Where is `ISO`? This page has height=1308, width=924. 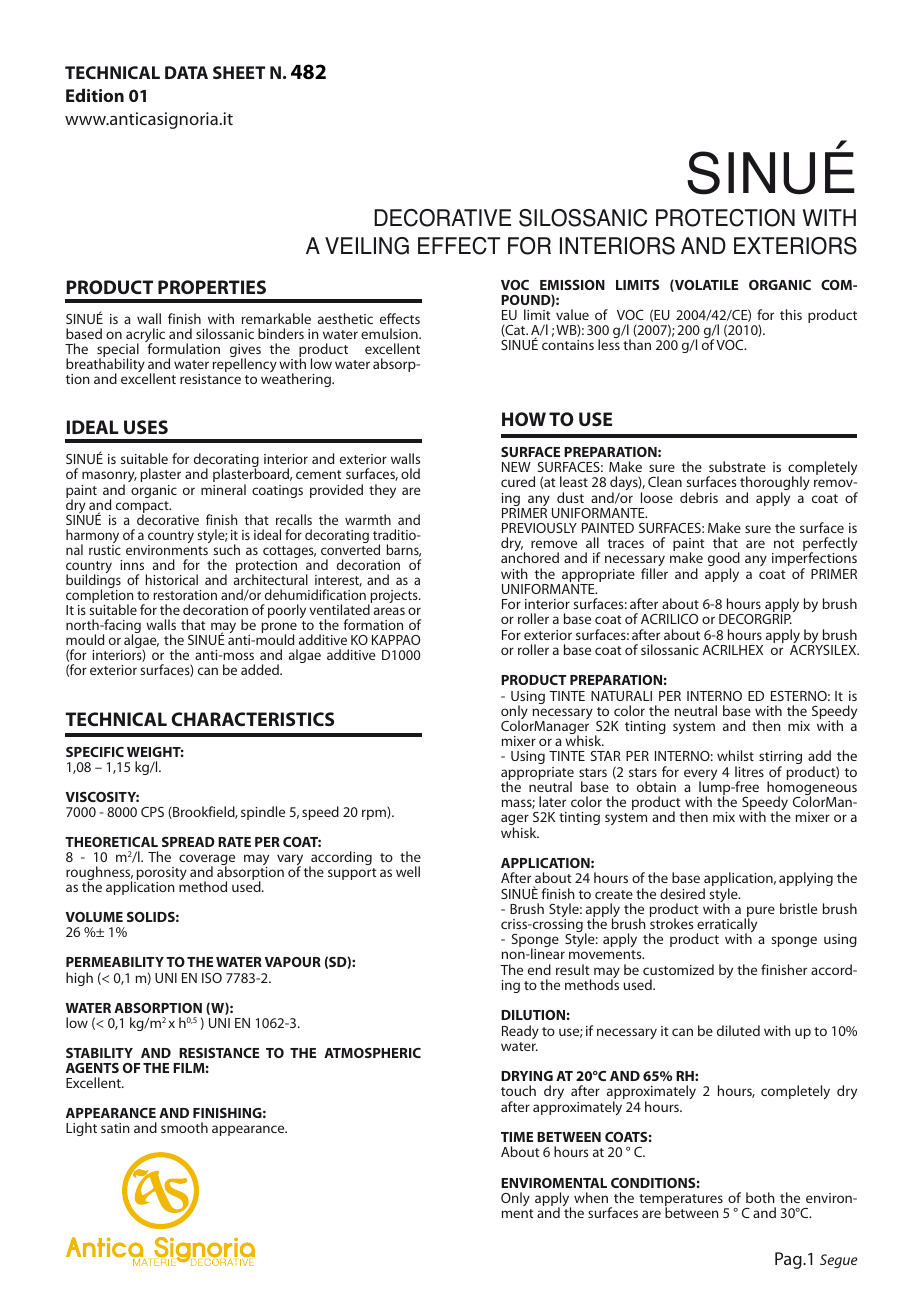
ISO is located at coordinates (212, 978).
